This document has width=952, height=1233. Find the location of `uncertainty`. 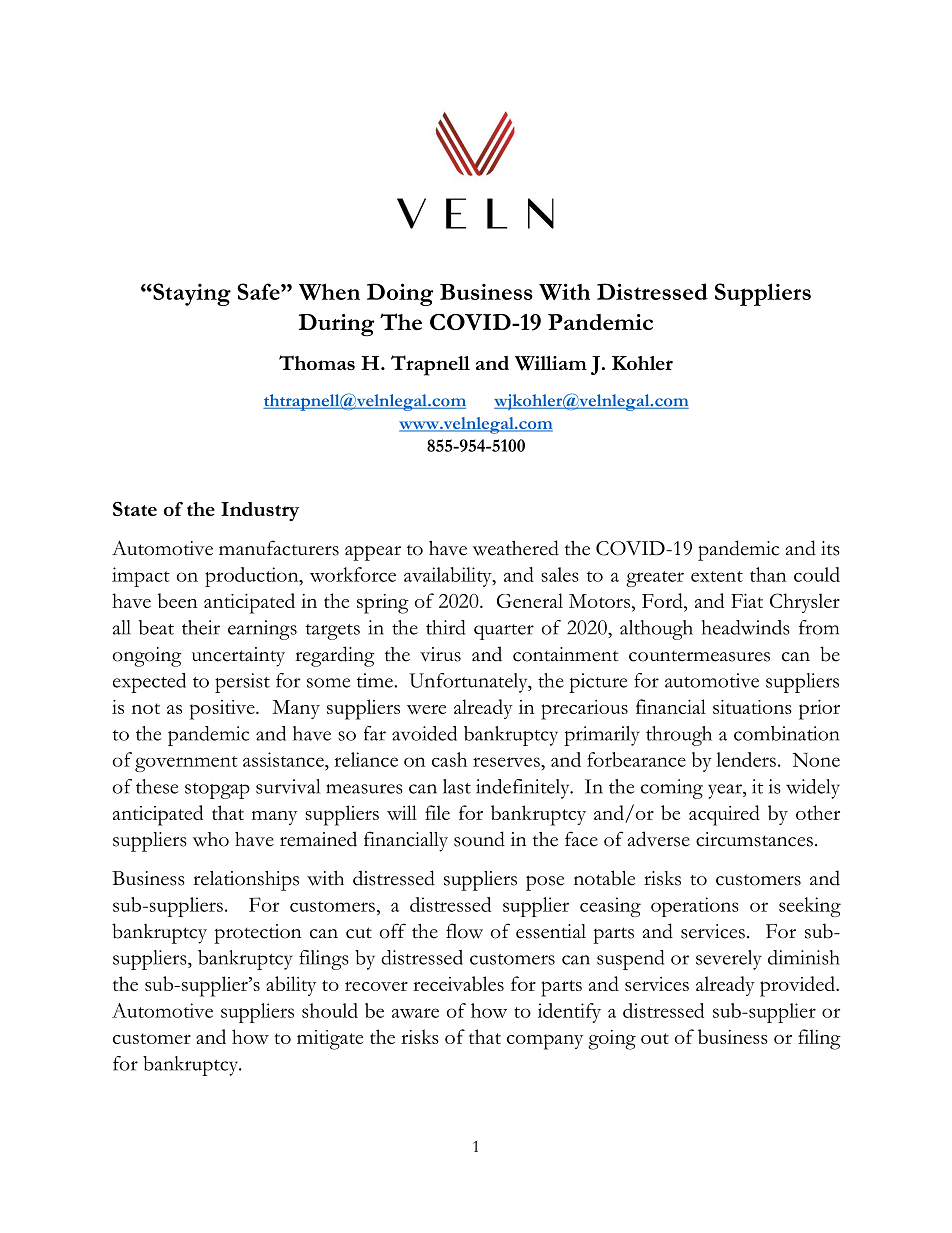

uncertainty is located at coordinates (238, 657).
